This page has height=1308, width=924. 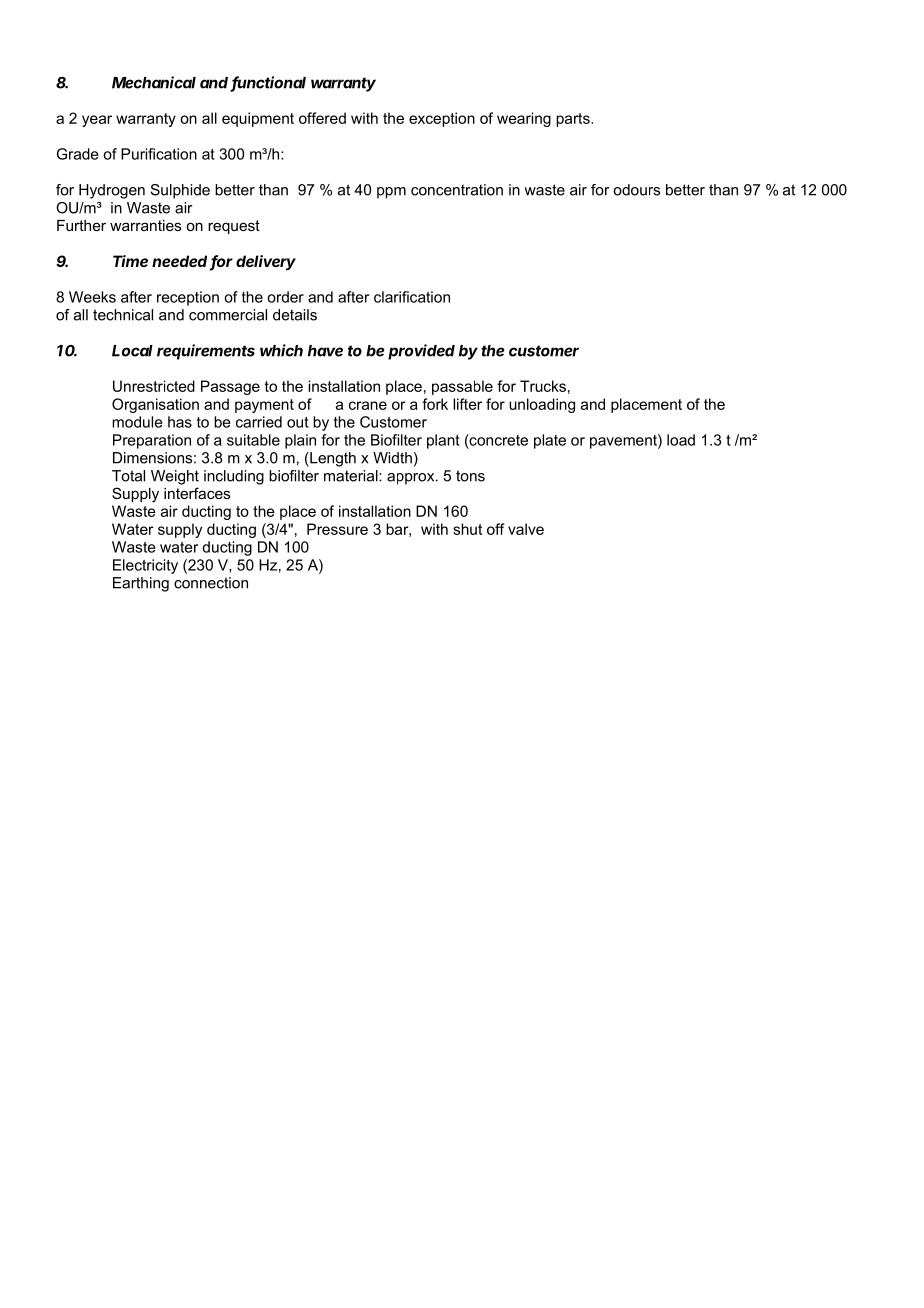 I want to click on Pressure, so click(x=337, y=529).
